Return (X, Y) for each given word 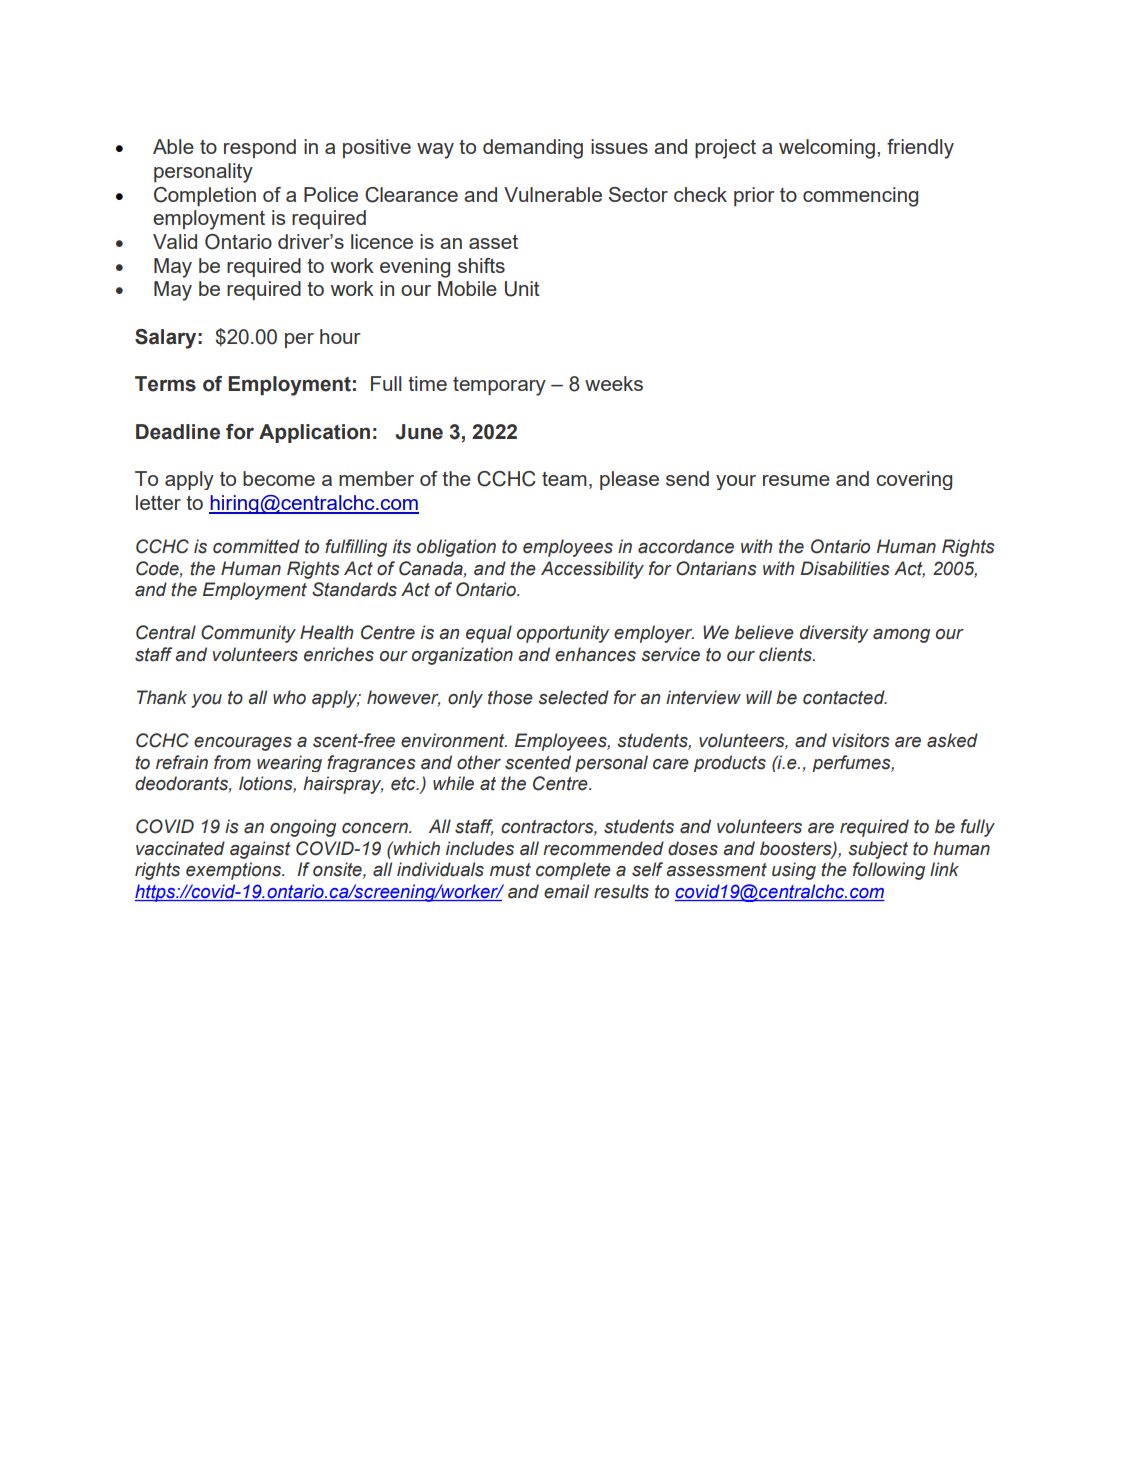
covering (914, 480)
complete (573, 871)
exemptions (235, 871)
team (564, 479)
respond (260, 148)
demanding (533, 149)
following (889, 871)
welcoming (827, 149)
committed (256, 546)
